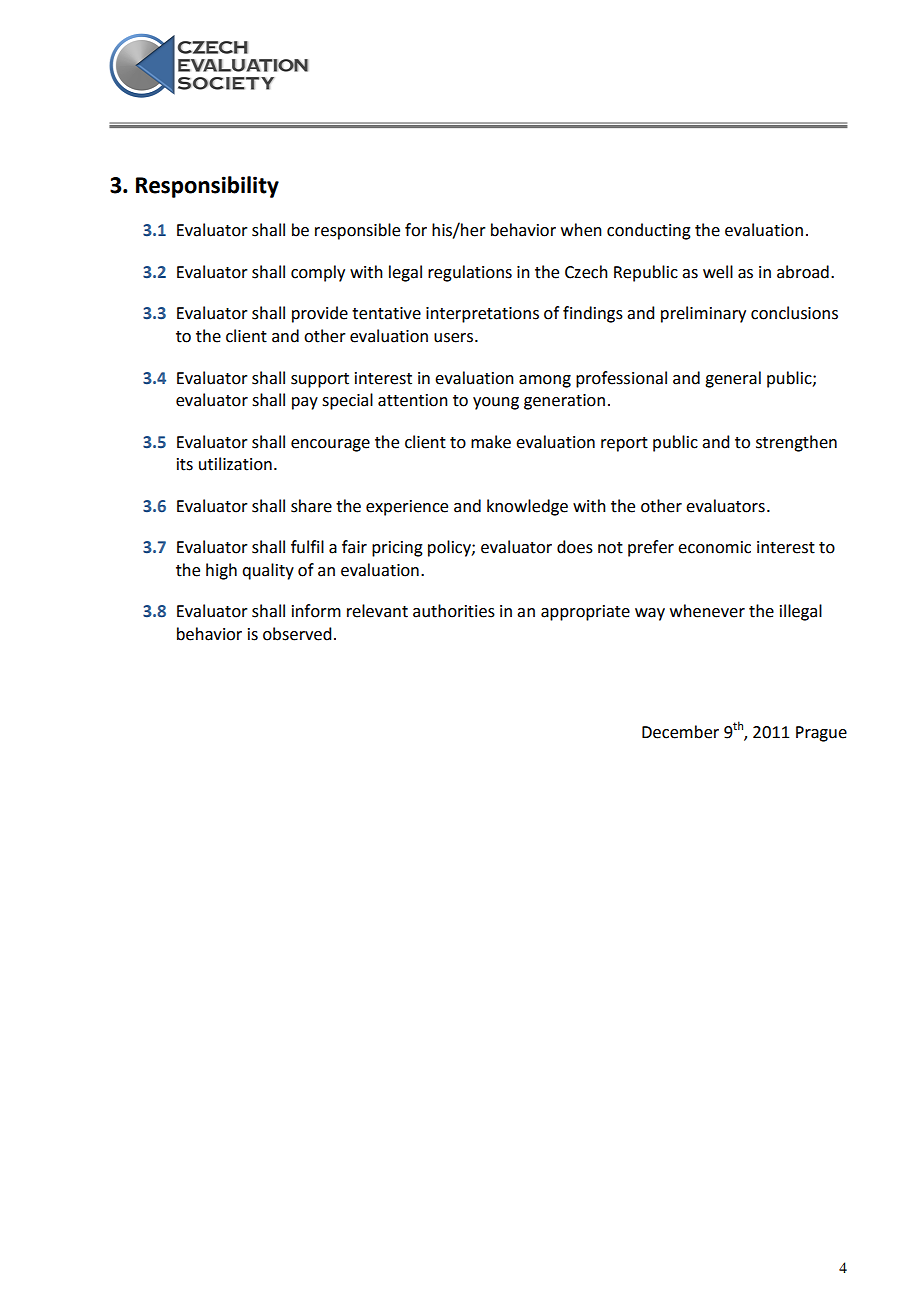  Describe the element at coordinates (357, 231) in the screenshot. I see `responsible` at that location.
